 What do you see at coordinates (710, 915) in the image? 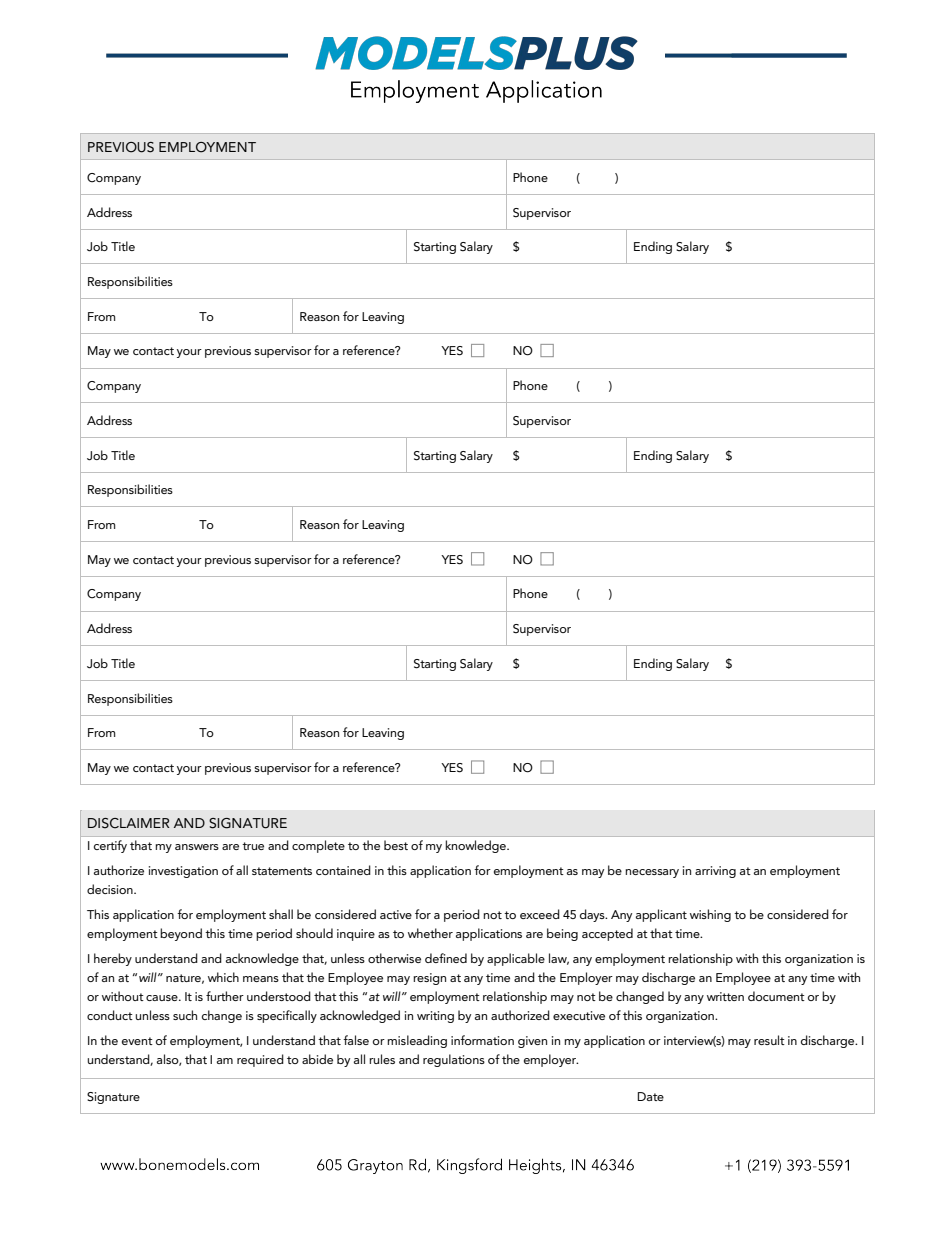
I see `wishing` at bounding box center [710, 915].
